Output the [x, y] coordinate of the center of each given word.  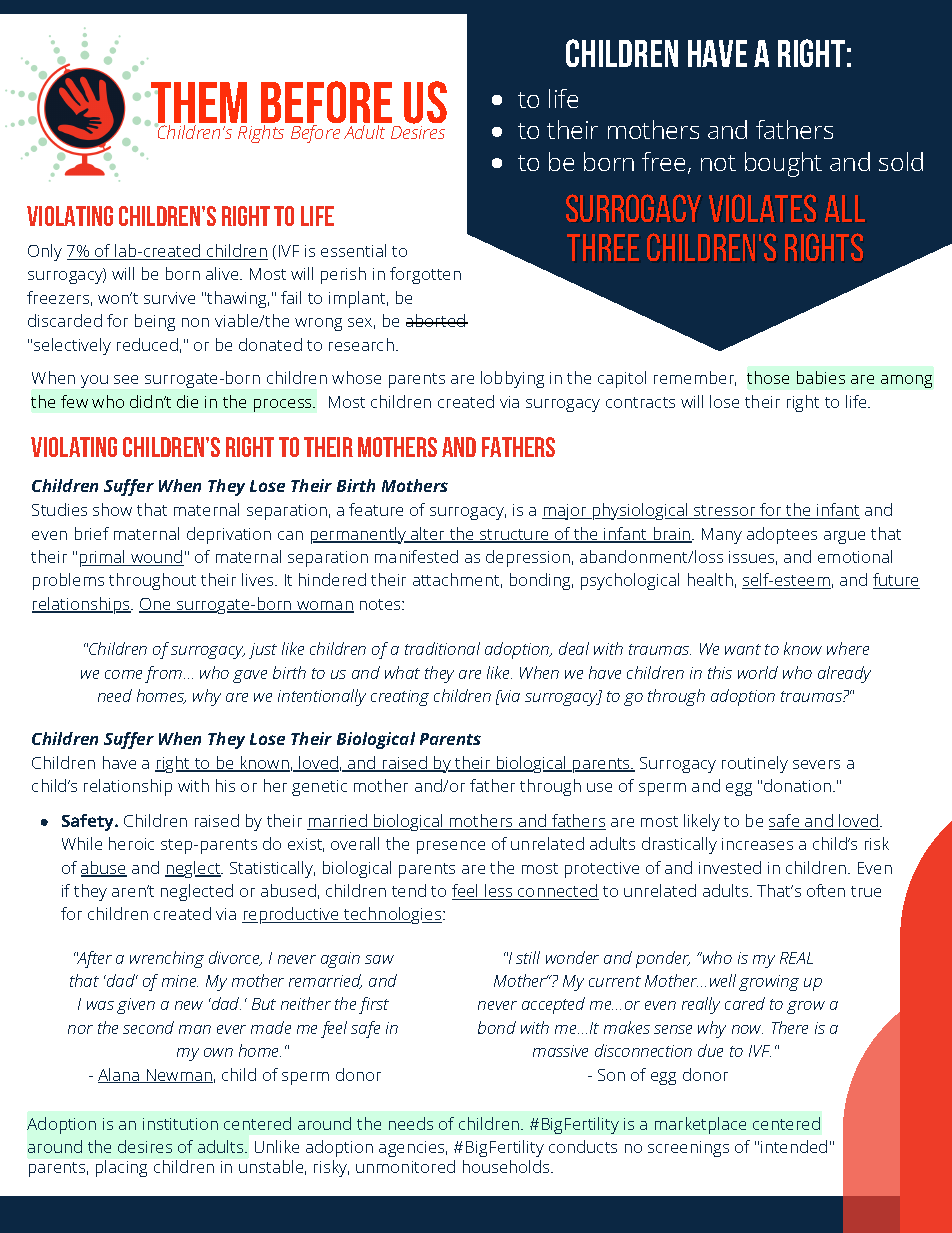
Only [45, 252]
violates [762, 208]
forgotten [425, 275]
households [508, 1166]
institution [180, 1124]
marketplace [700, 1125]
